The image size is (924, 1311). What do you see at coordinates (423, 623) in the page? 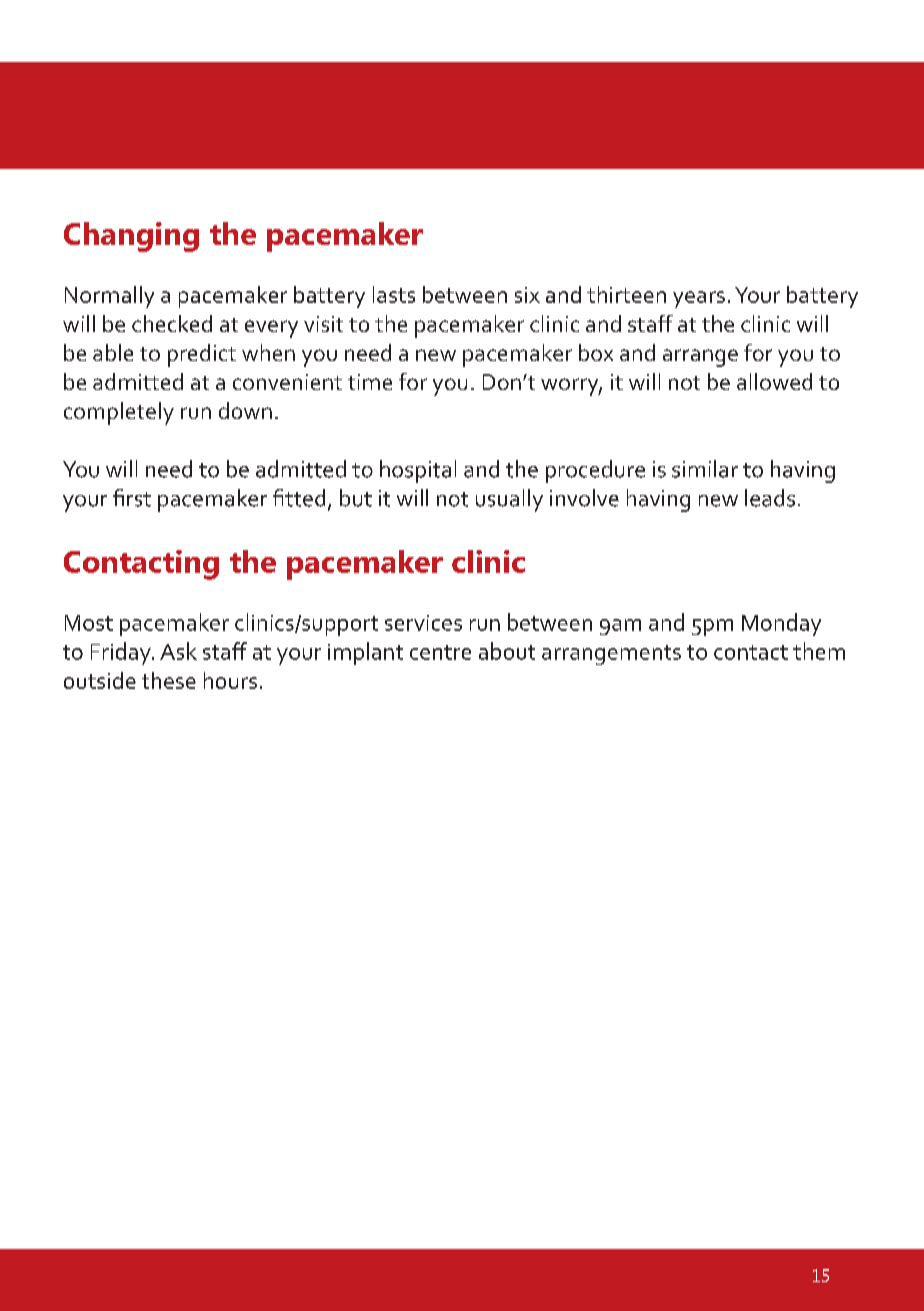
I see `services` at bounding box center [423, 623].
